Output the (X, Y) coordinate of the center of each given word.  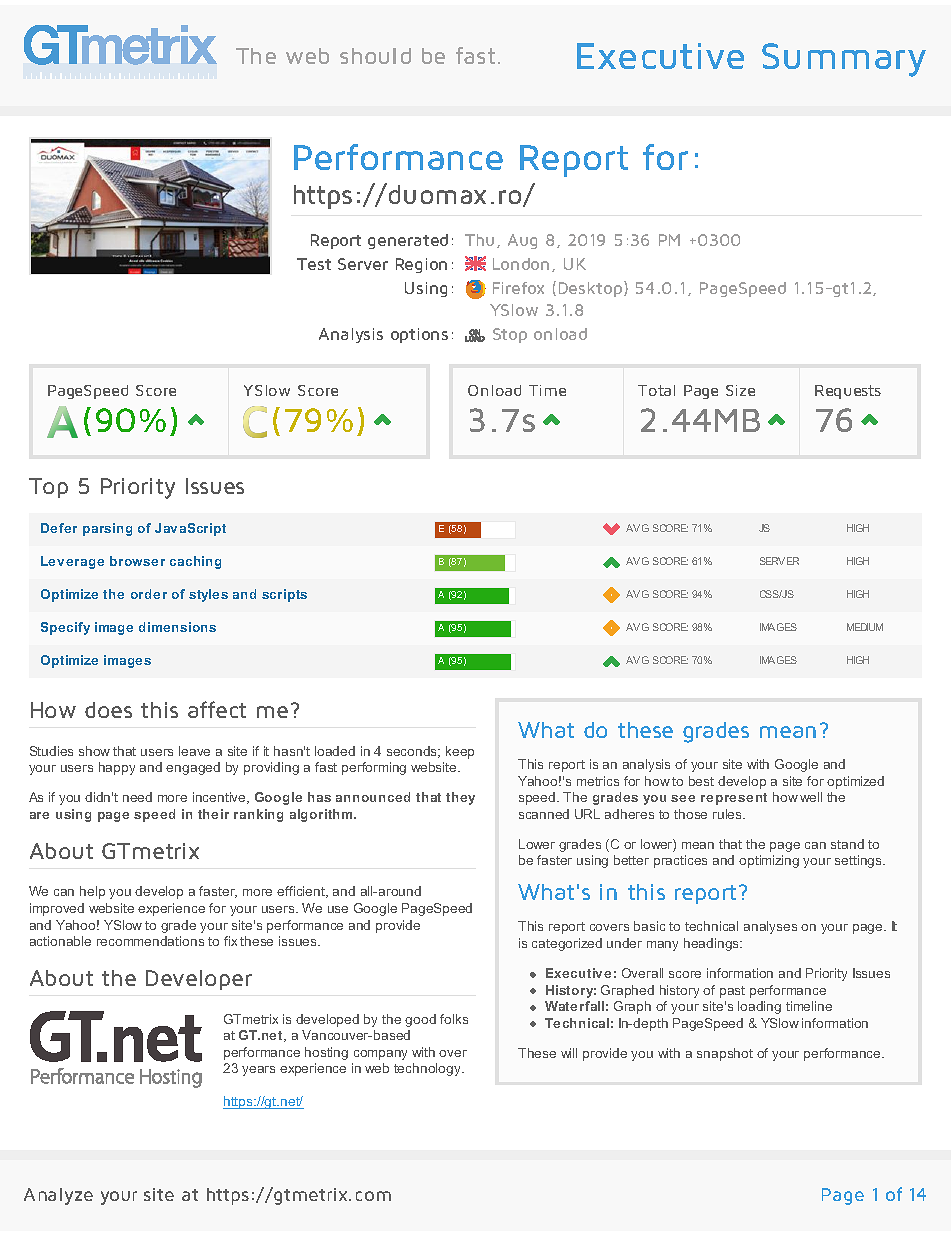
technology (428, 1069)
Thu (479, 240)
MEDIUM (865, 627)
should (375, 56)
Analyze (58, 1196)
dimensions (177, 627)
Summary (844, 60)
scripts (284, 595)
